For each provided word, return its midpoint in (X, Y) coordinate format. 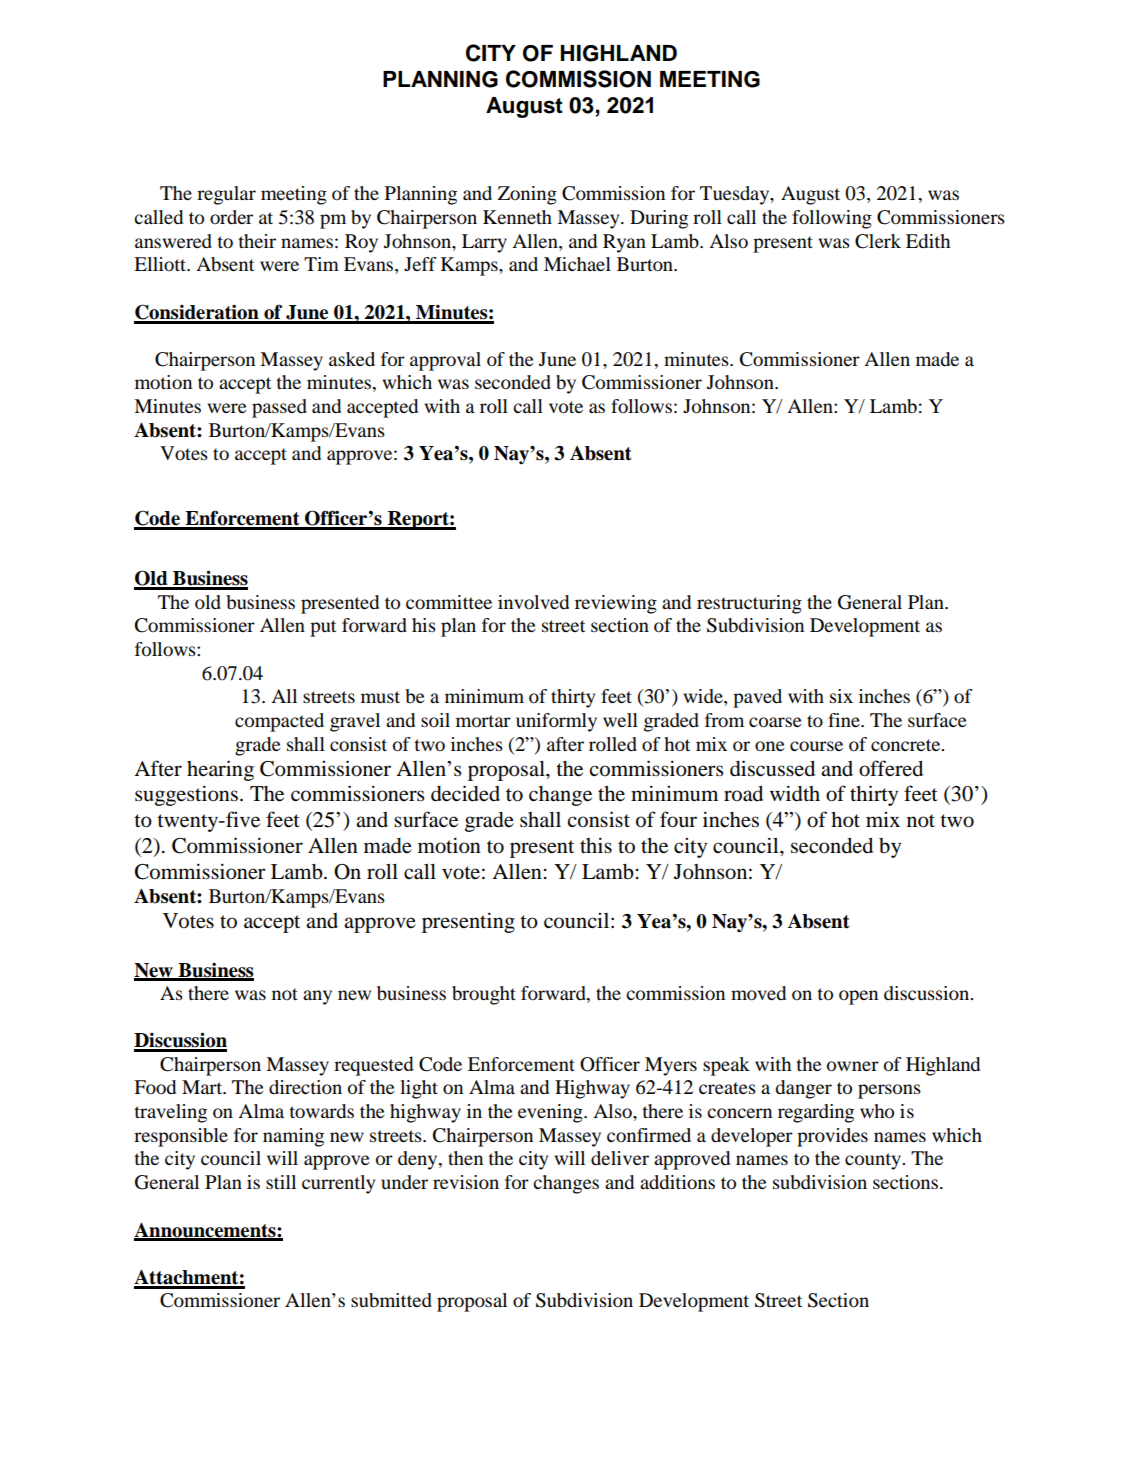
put (323, 628)
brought (484, 995)
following (832, 219)
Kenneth (517, 217)
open (858, 997)
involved (533, 602)
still (281, 1182)
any (317, 997)
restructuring (749, 604)
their (257, 241)
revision (466, 1182)
